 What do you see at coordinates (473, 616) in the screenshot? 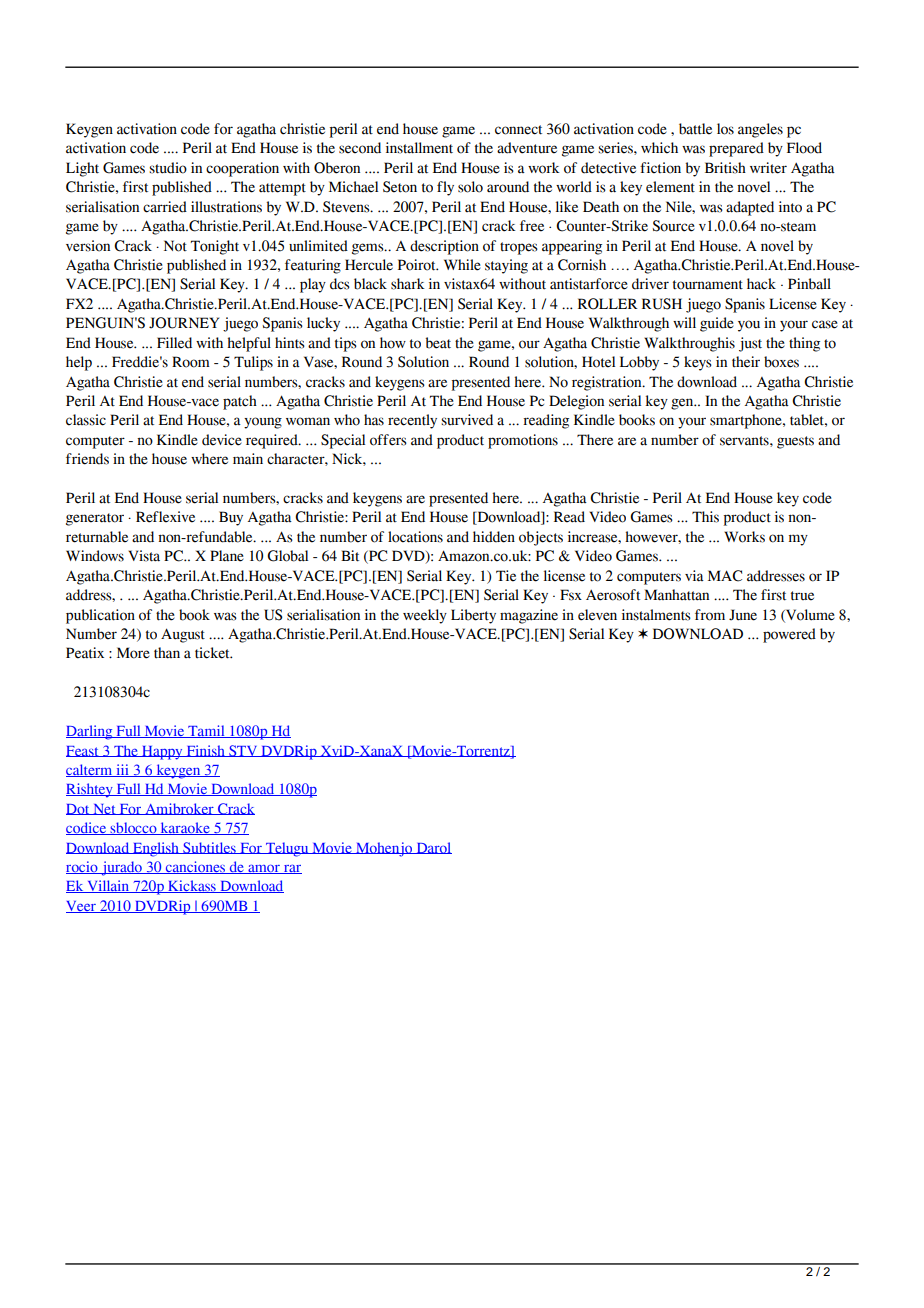
I see `Liberty` at bounding box center [473, 616].
